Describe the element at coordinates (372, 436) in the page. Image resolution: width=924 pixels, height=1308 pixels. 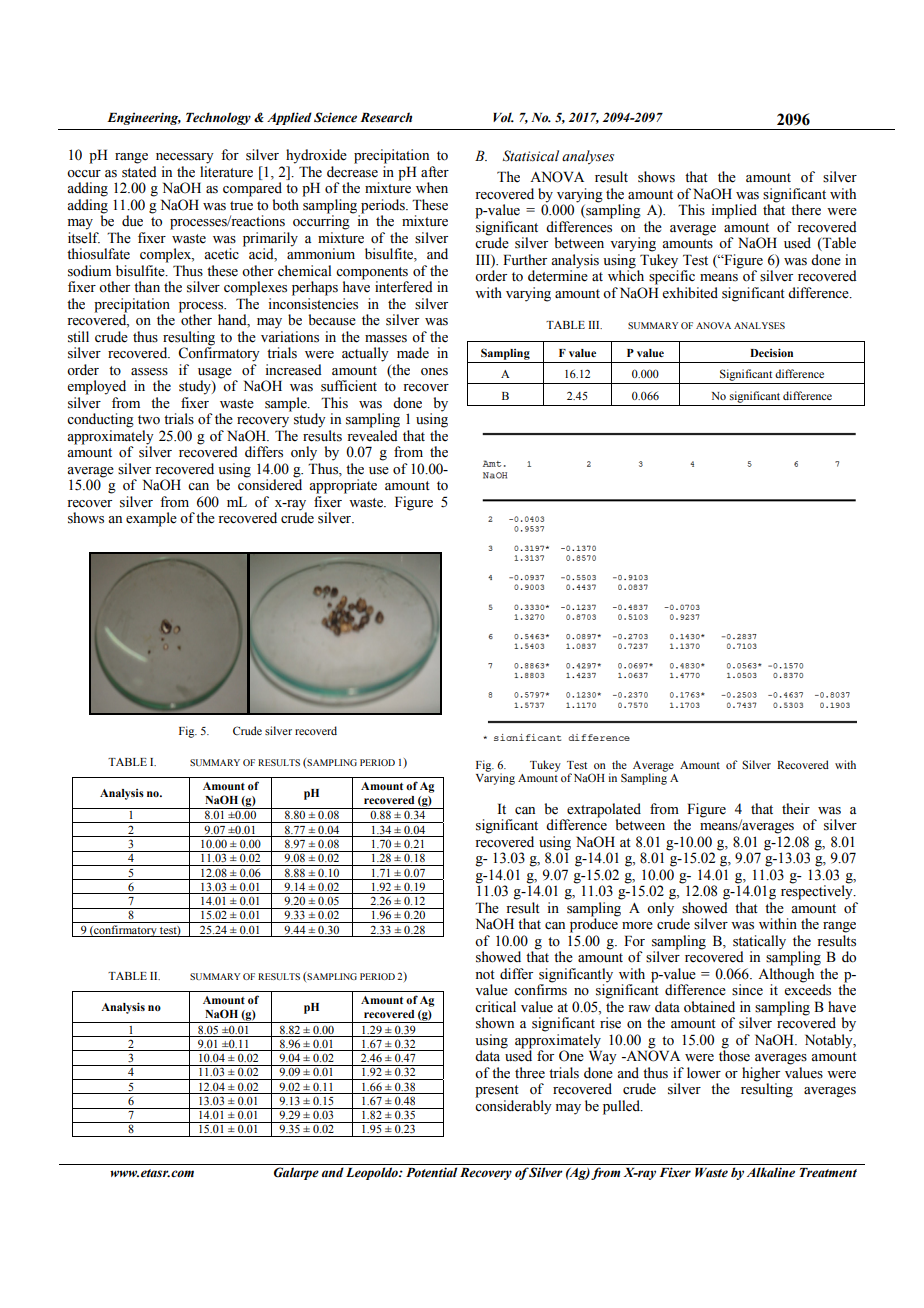
I see `revealed` at that location.
